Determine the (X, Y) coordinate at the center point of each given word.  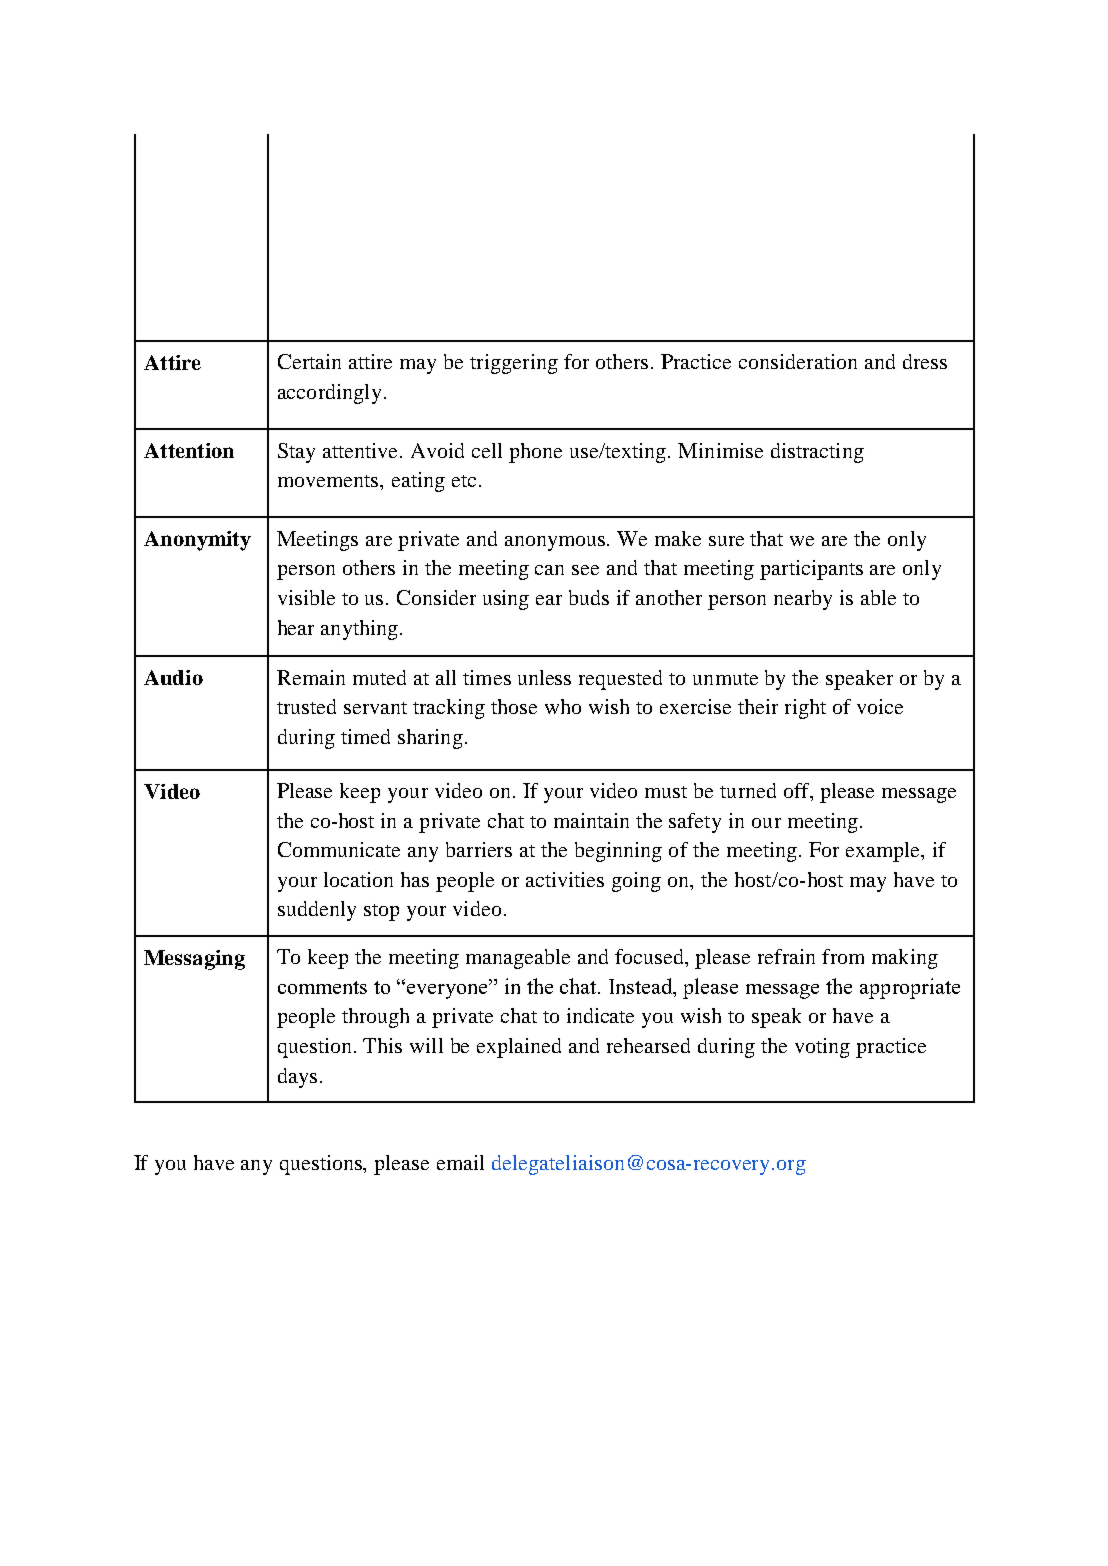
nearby (803, 600)
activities (565, 879)
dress (925, 361)
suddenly (317, 911)
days (297, 1078)
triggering (514, 364)
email (460, 1162)
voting (822, 1048)
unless (544, 677)
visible (306, 597)
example (884, 852)
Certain (309, 361)
